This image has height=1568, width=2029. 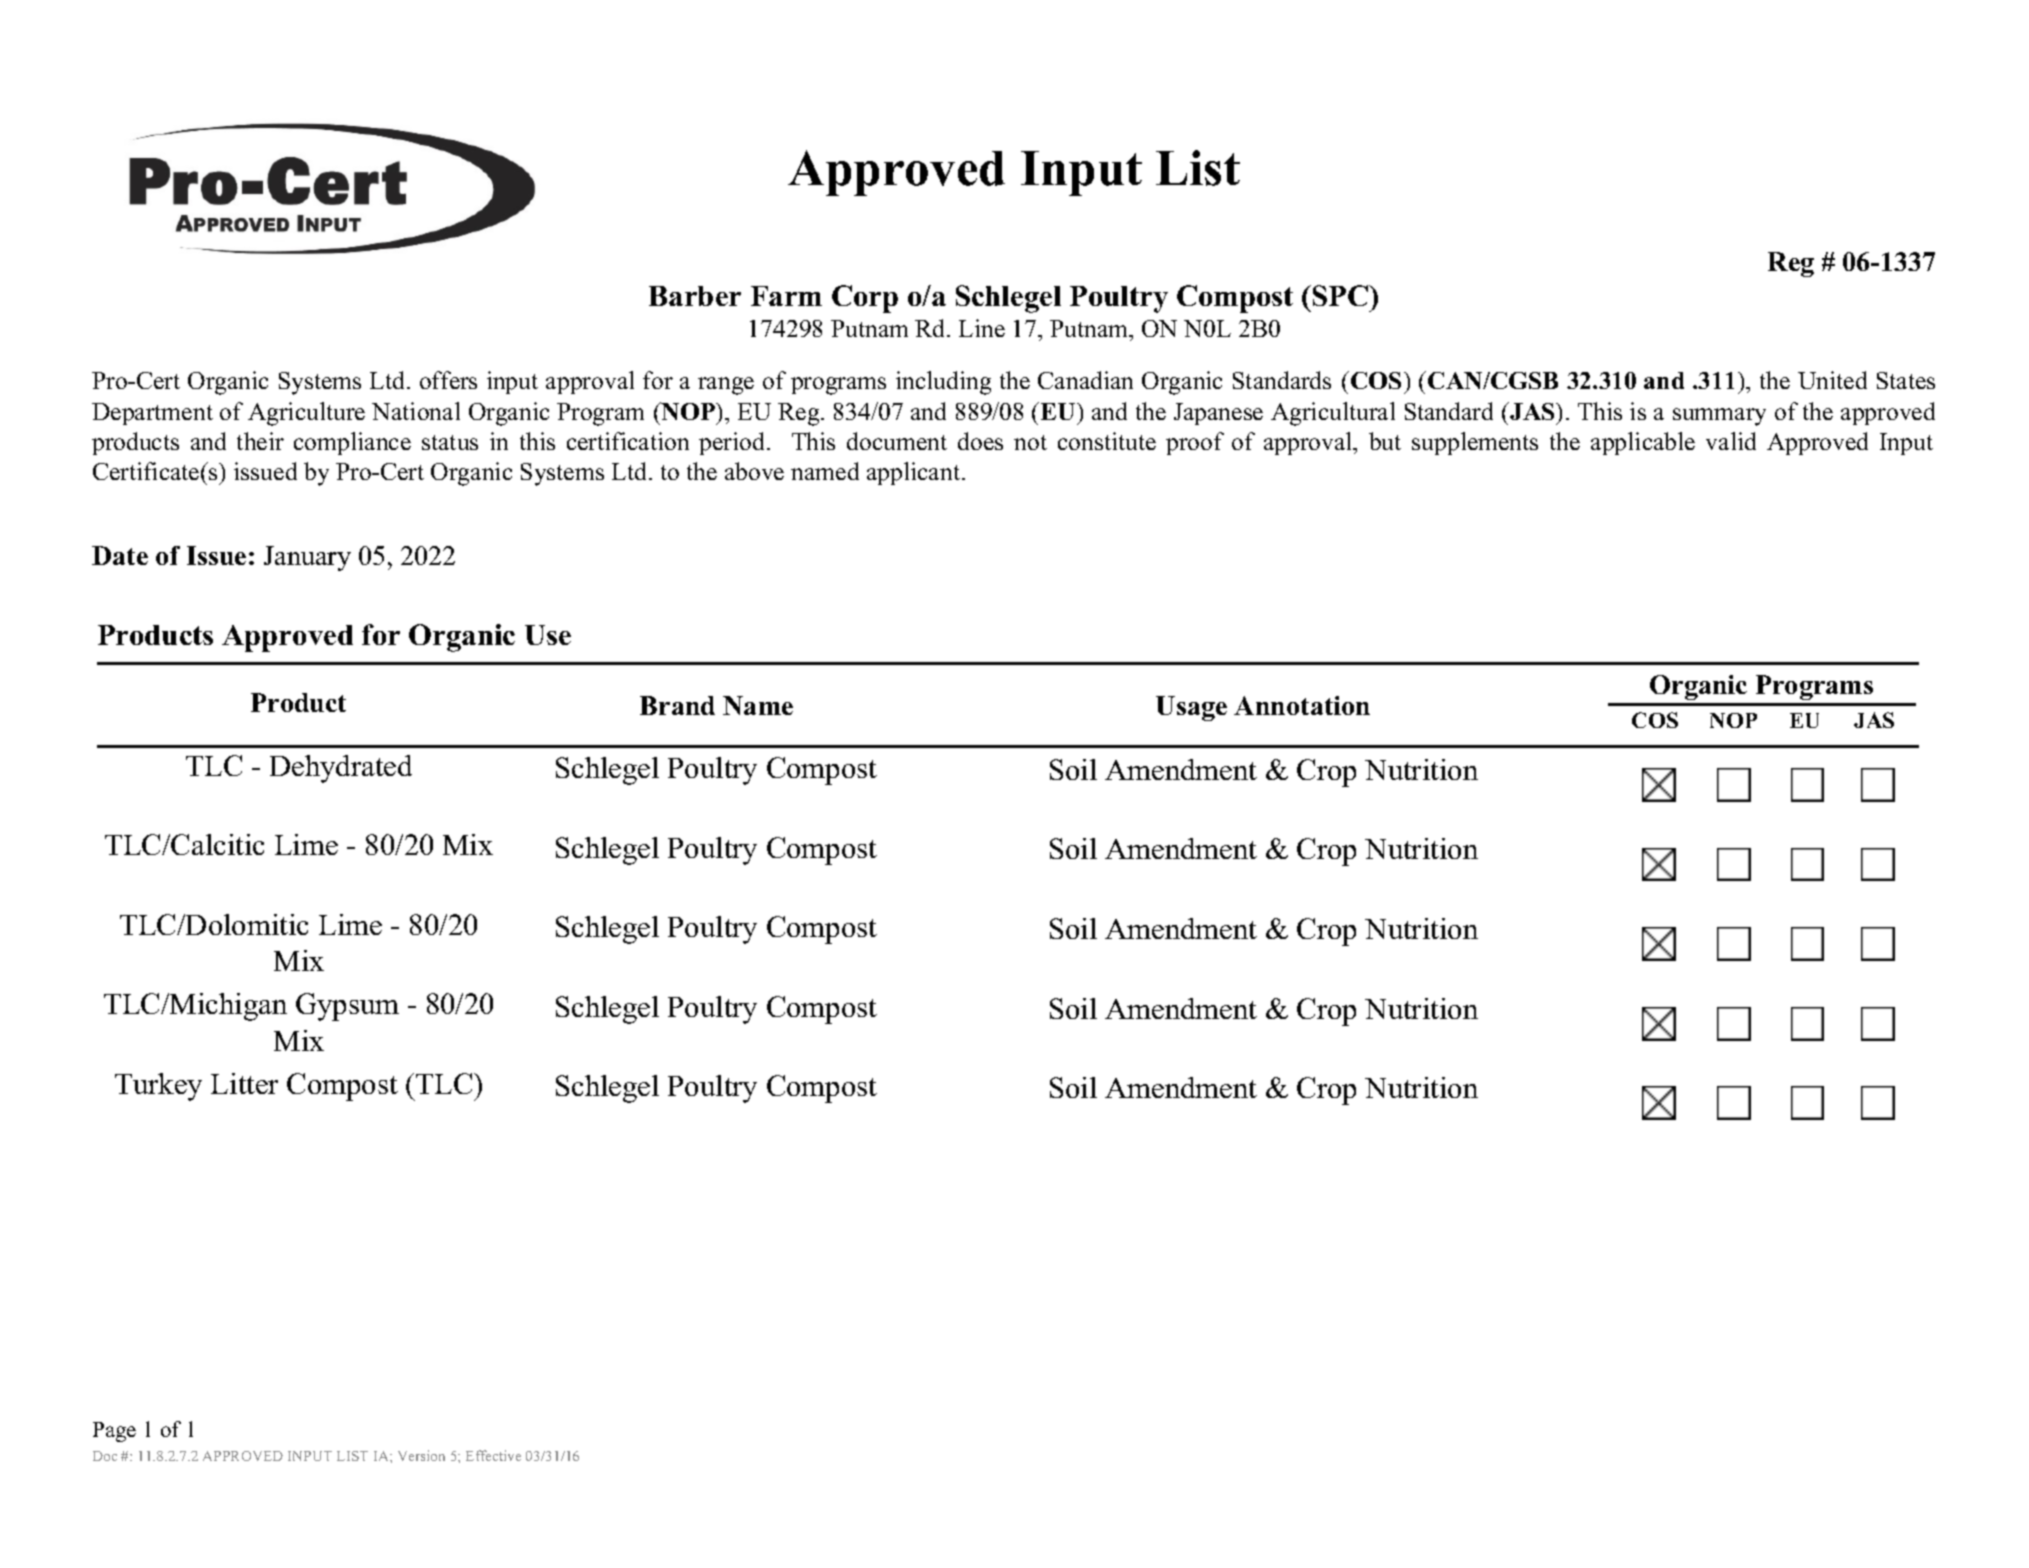 I want to click on offers, so click(x=448, y=380).
